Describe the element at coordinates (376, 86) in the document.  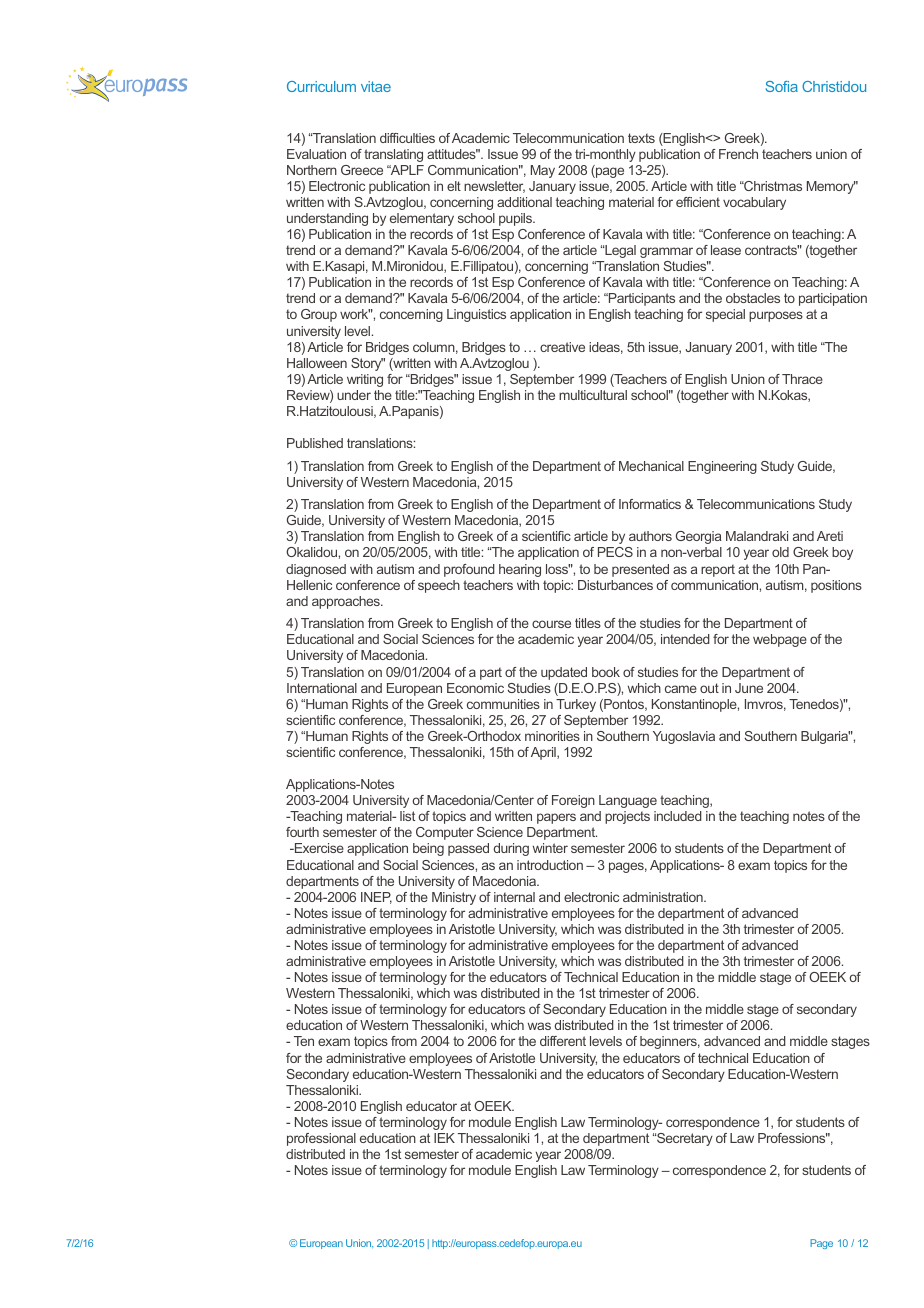
I see `vitae` at that location.
